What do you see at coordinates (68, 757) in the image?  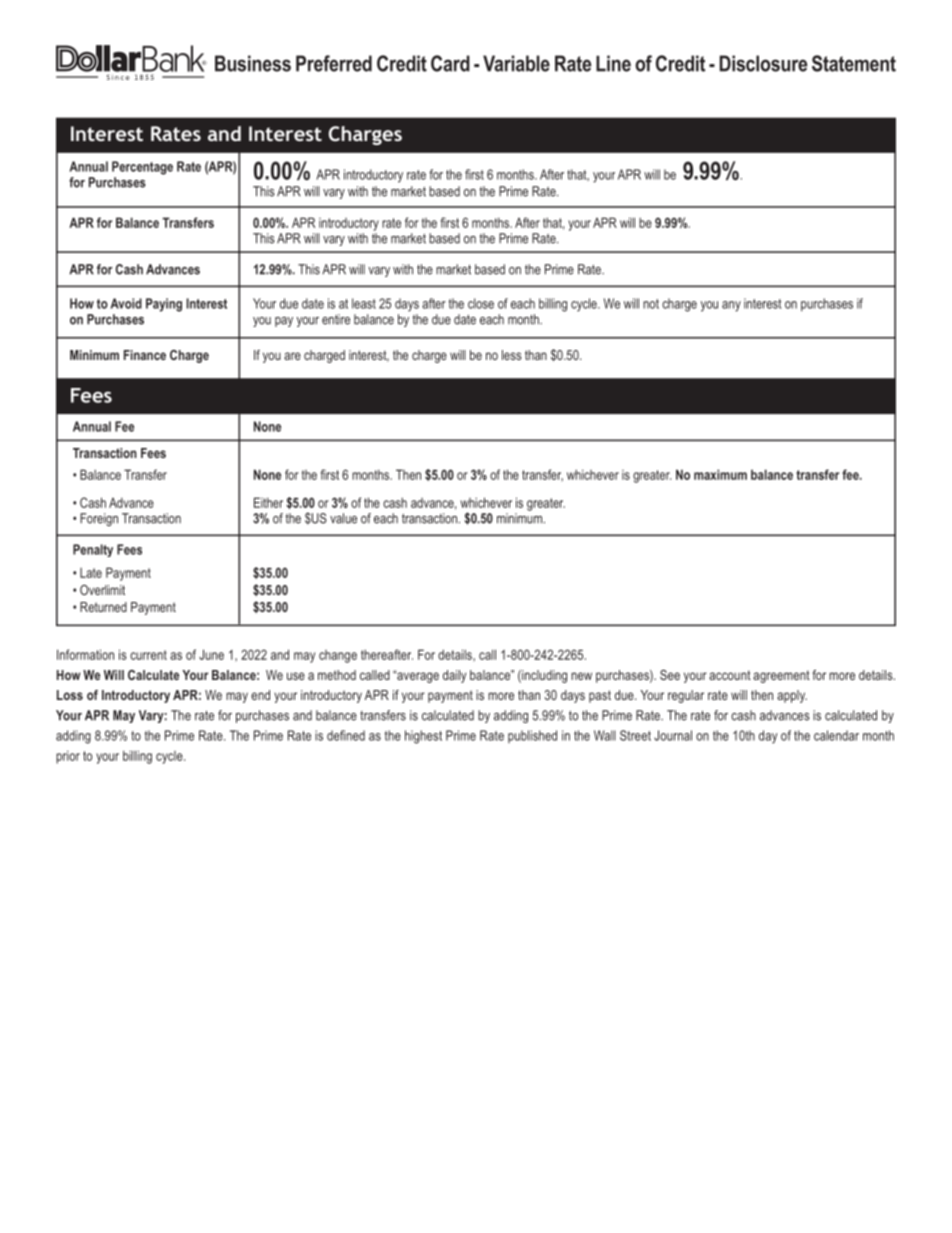 I see `prior` at bounding box center [68, 757].
